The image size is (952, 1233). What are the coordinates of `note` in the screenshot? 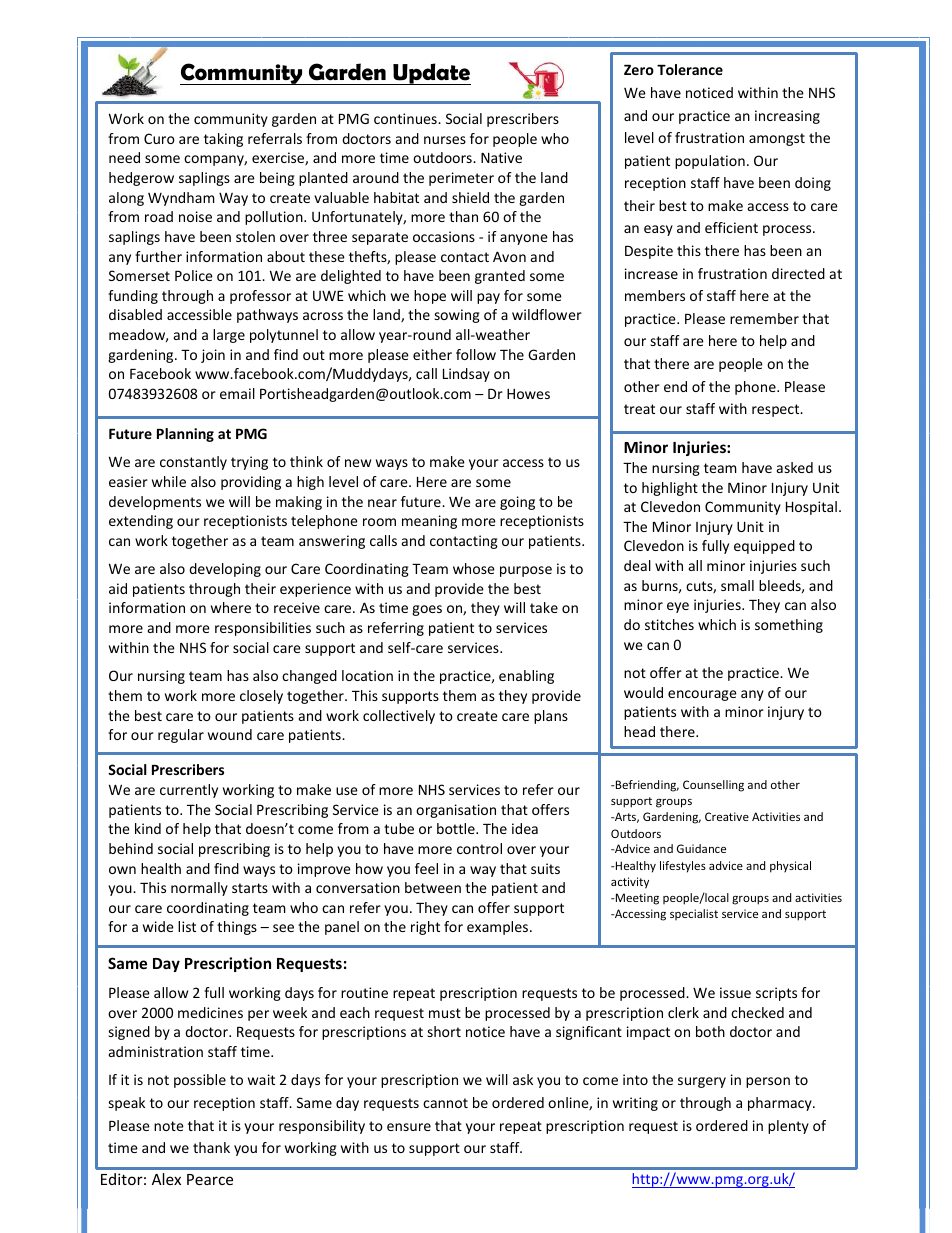 It's located at (169, 1126).
